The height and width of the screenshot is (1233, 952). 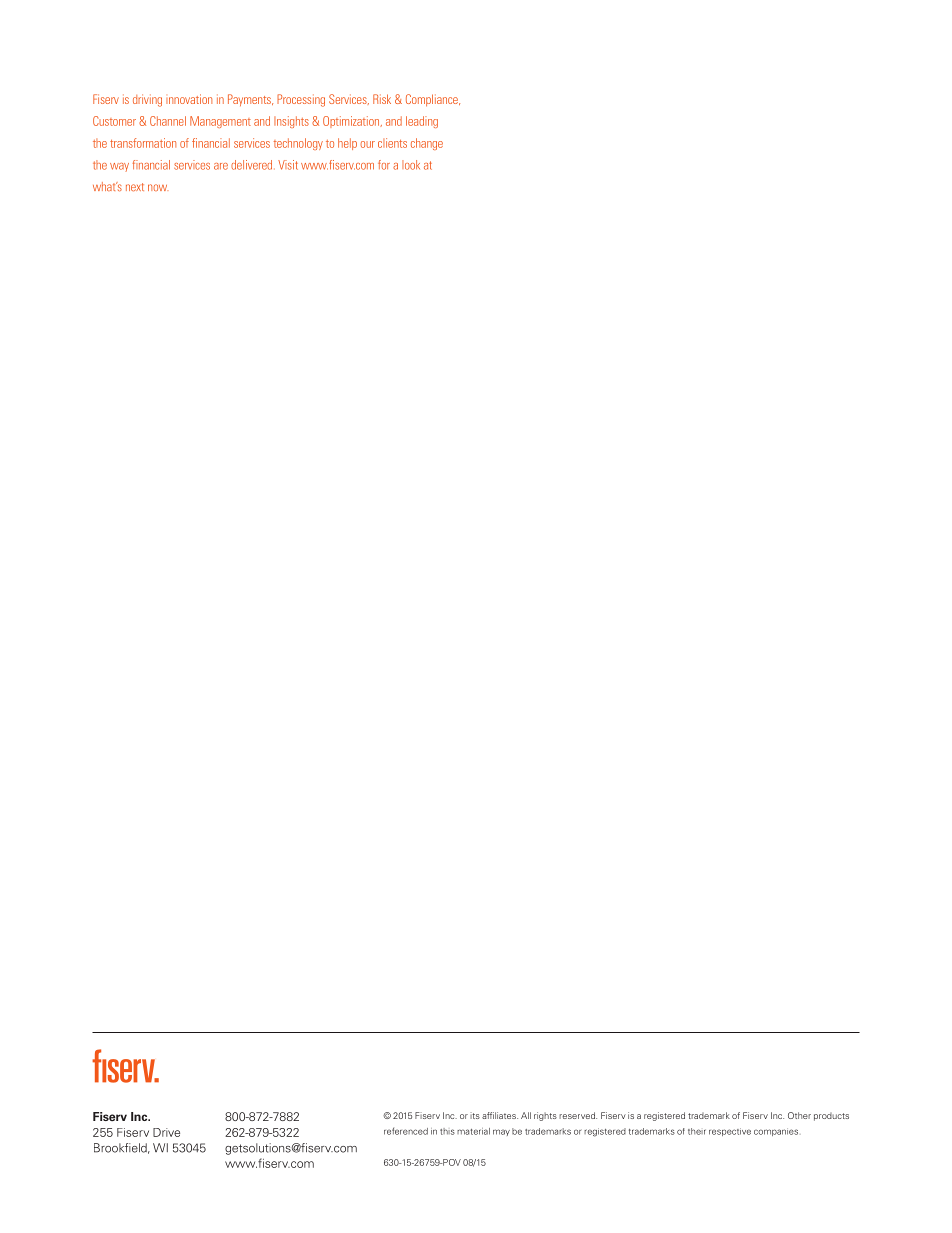 What do you see at coordinates (427, 144) in the screenshot?
I see `change` at bounding box center [427, 144].
